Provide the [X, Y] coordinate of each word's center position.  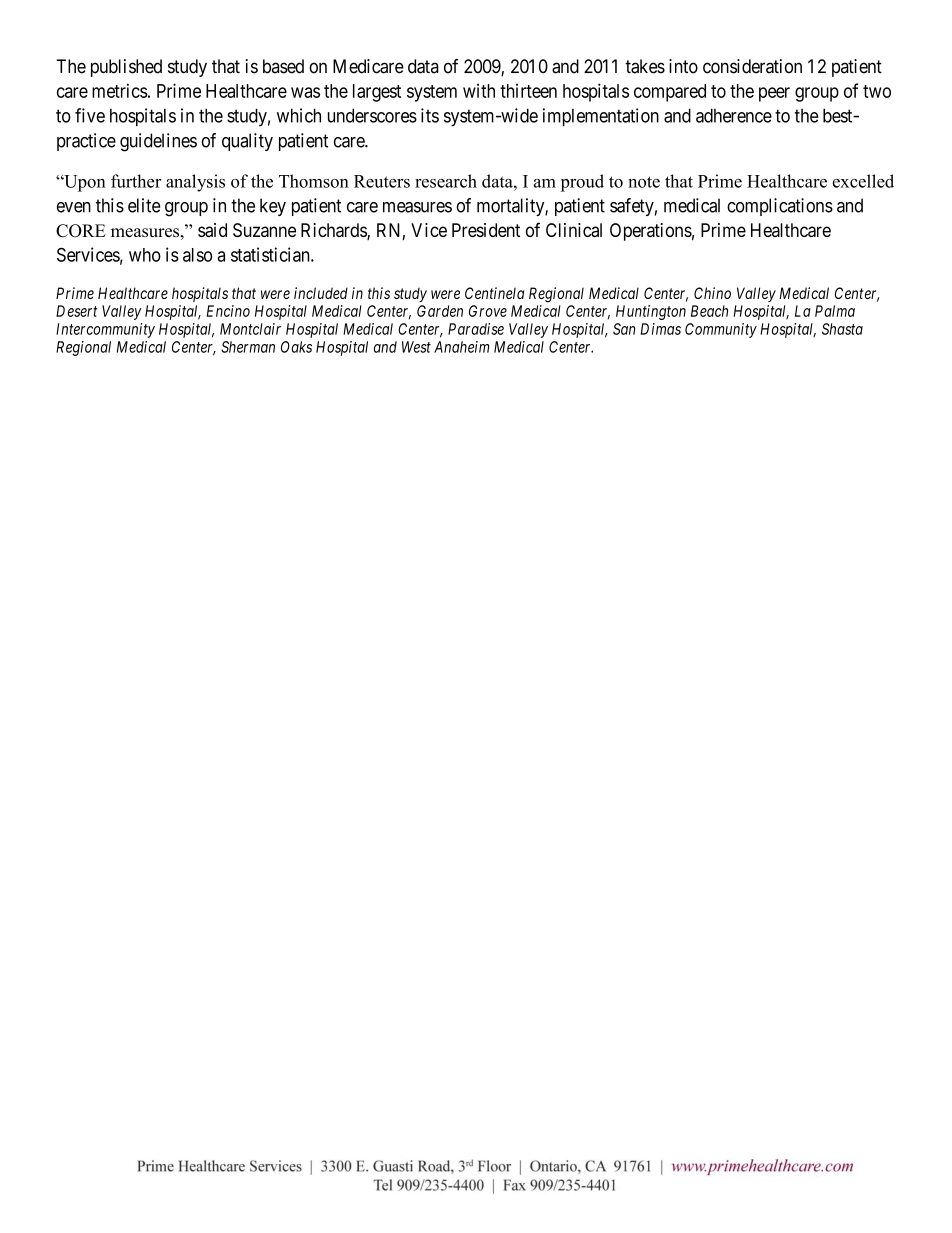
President [486, 230]
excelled [863, 181]
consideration [752, 66]
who [145, 255]
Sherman [248, 347]
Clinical [574, 230]
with [479, 90]
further [136, 181]
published [126, 68]
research [446, 181]
